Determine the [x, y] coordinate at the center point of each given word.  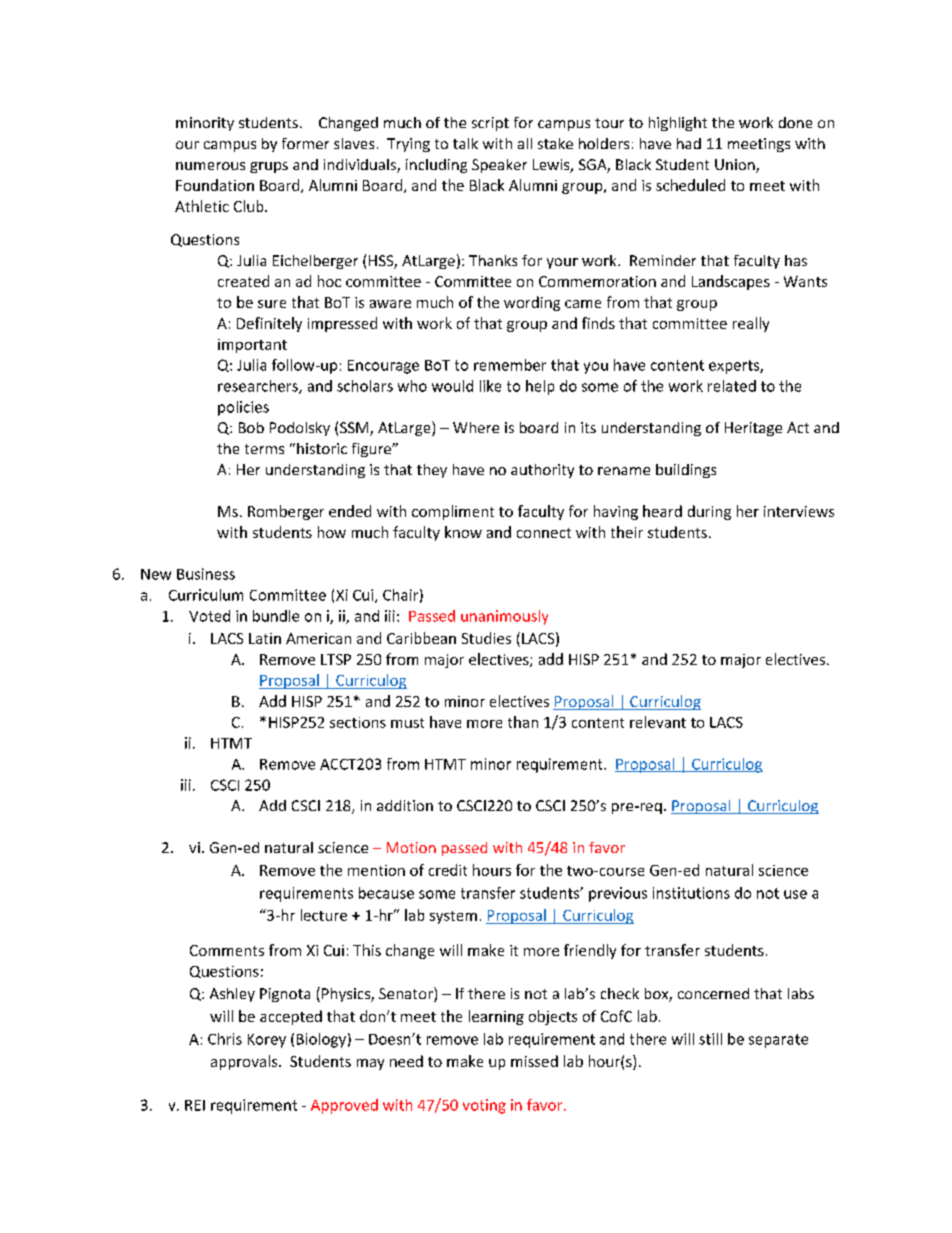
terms [264, 449]
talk [465, 143]
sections [358, 722]
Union [736, 166]
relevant [658, 722]
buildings [686, 471]
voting [484, 1106]
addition [405, 805]
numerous [210, 166]
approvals [245, 1062]
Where [476, 427]
